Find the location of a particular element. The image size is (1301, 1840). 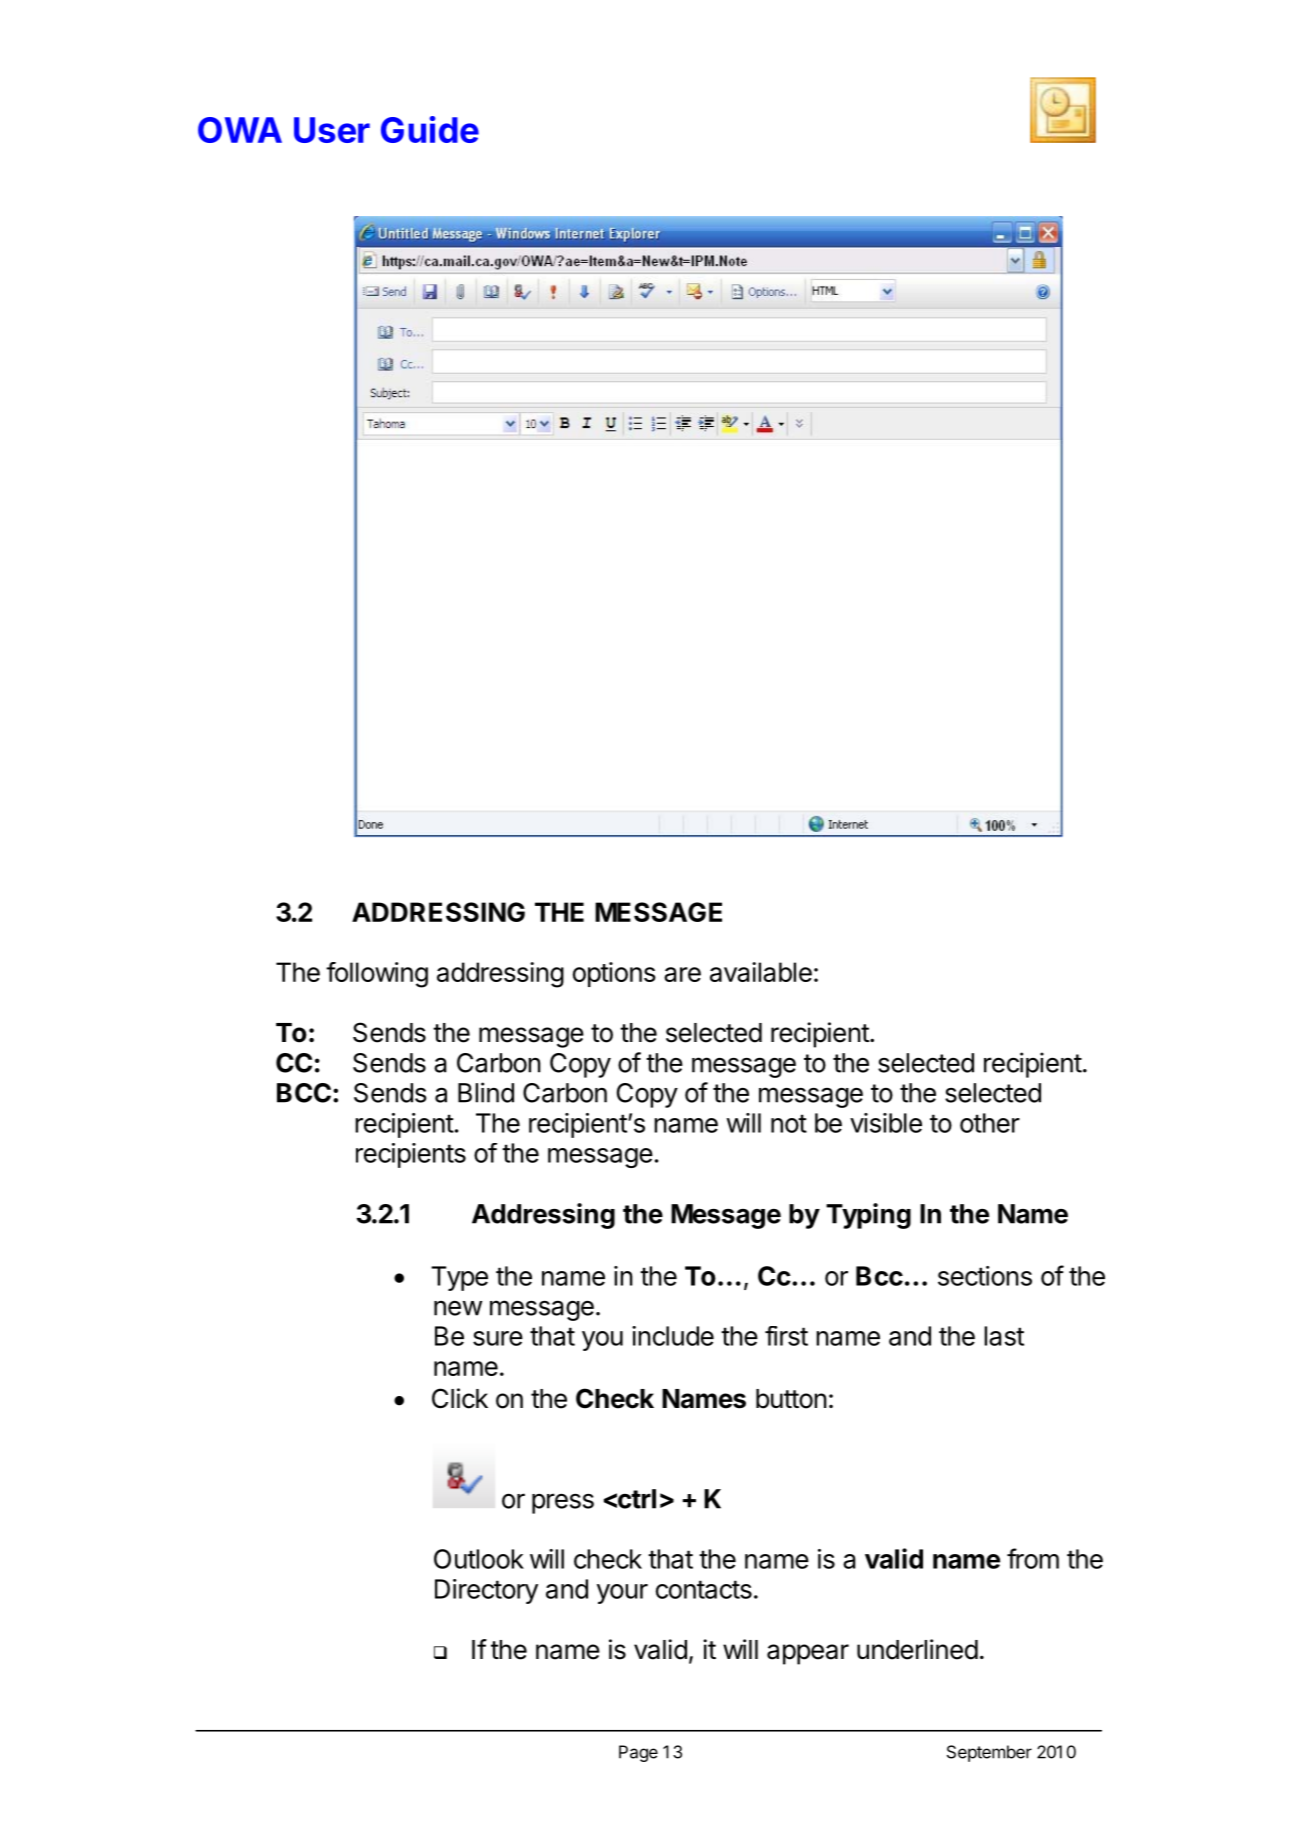

include is located at coordinates (673, 1336).
